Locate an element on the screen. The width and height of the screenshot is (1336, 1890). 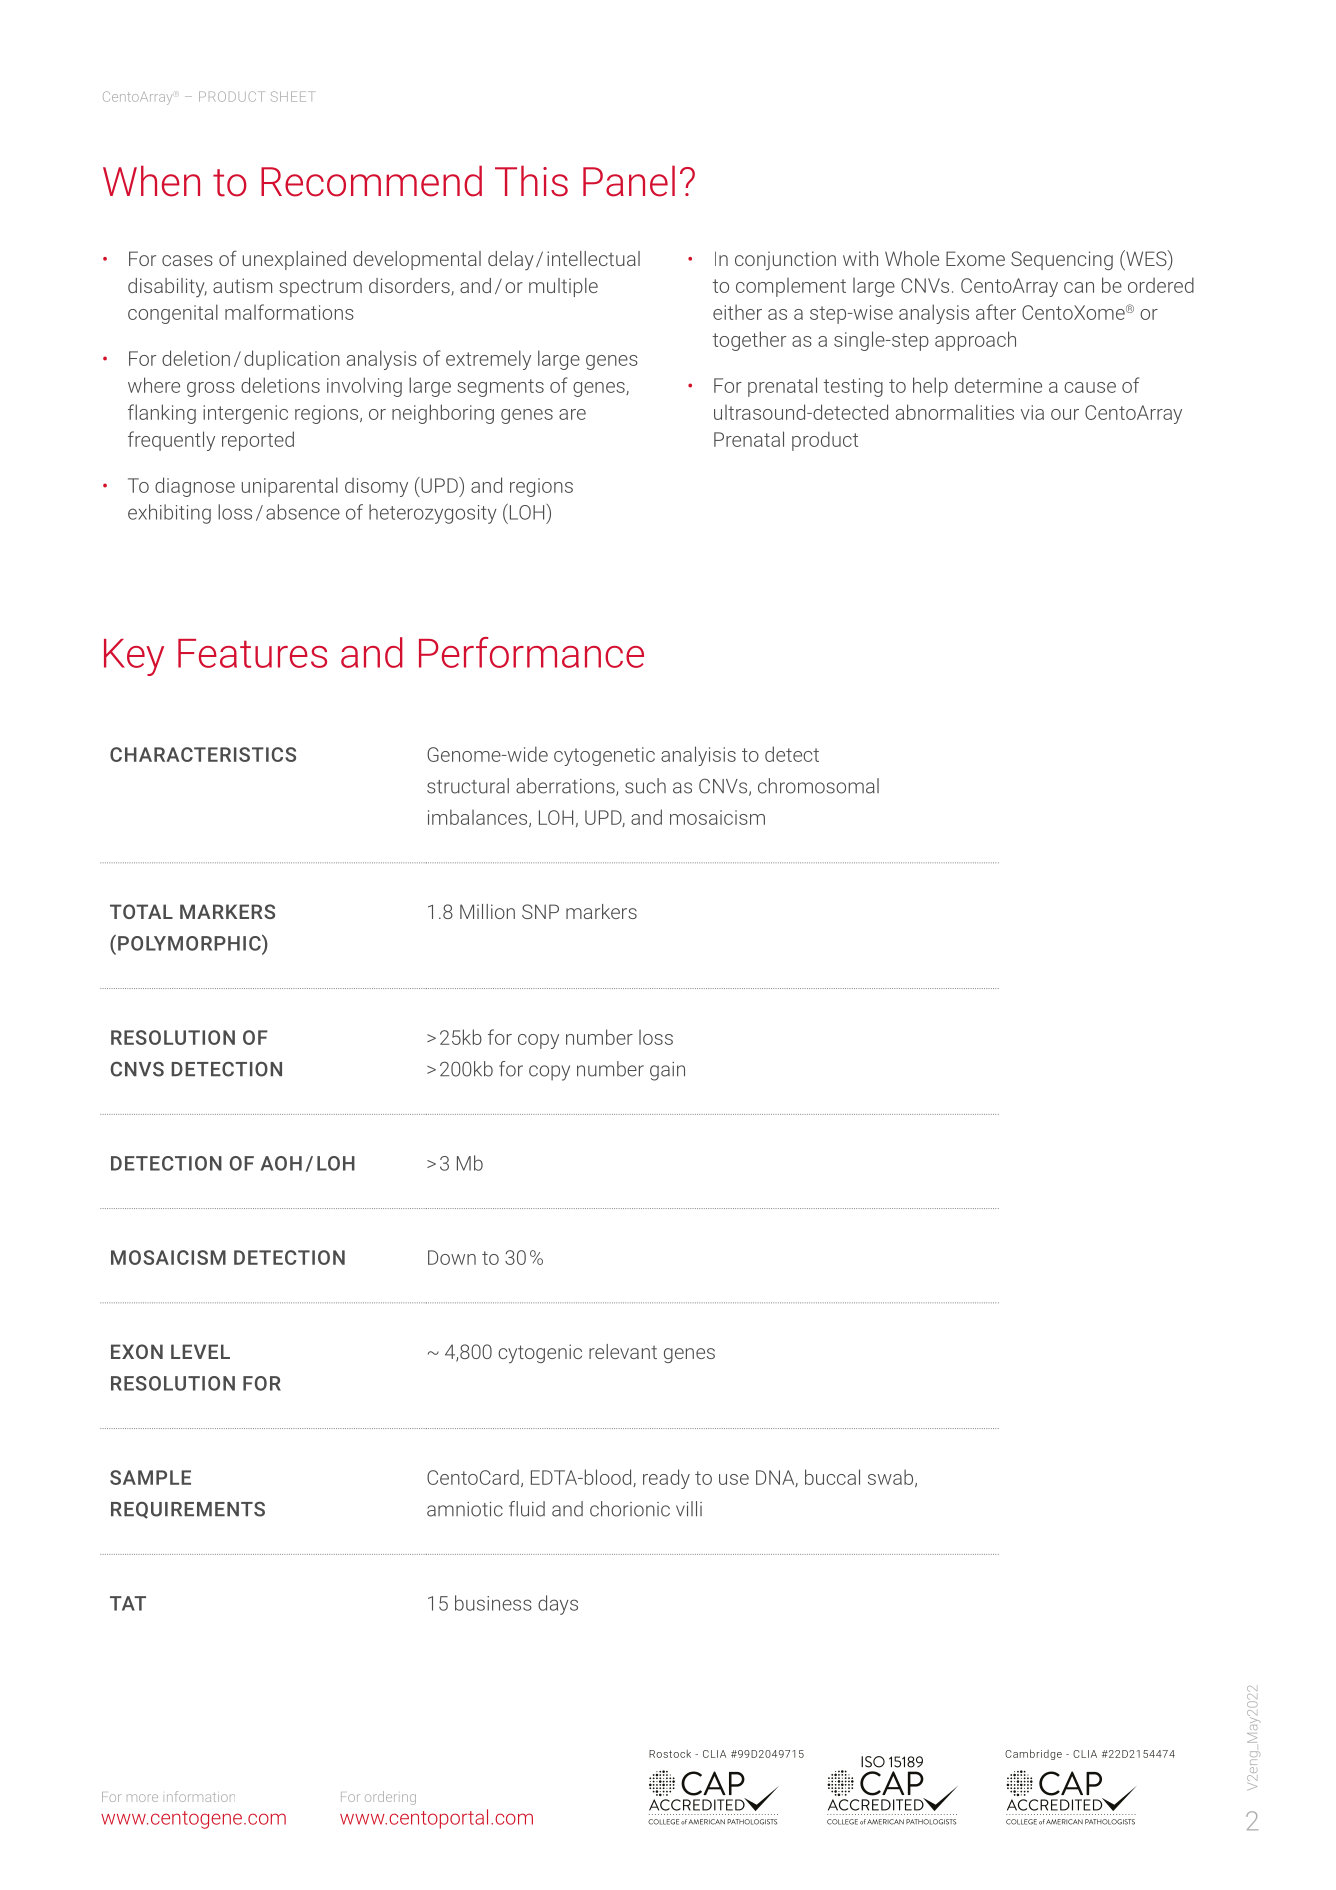
Sequencing is located at coordinates (1062, 260).
